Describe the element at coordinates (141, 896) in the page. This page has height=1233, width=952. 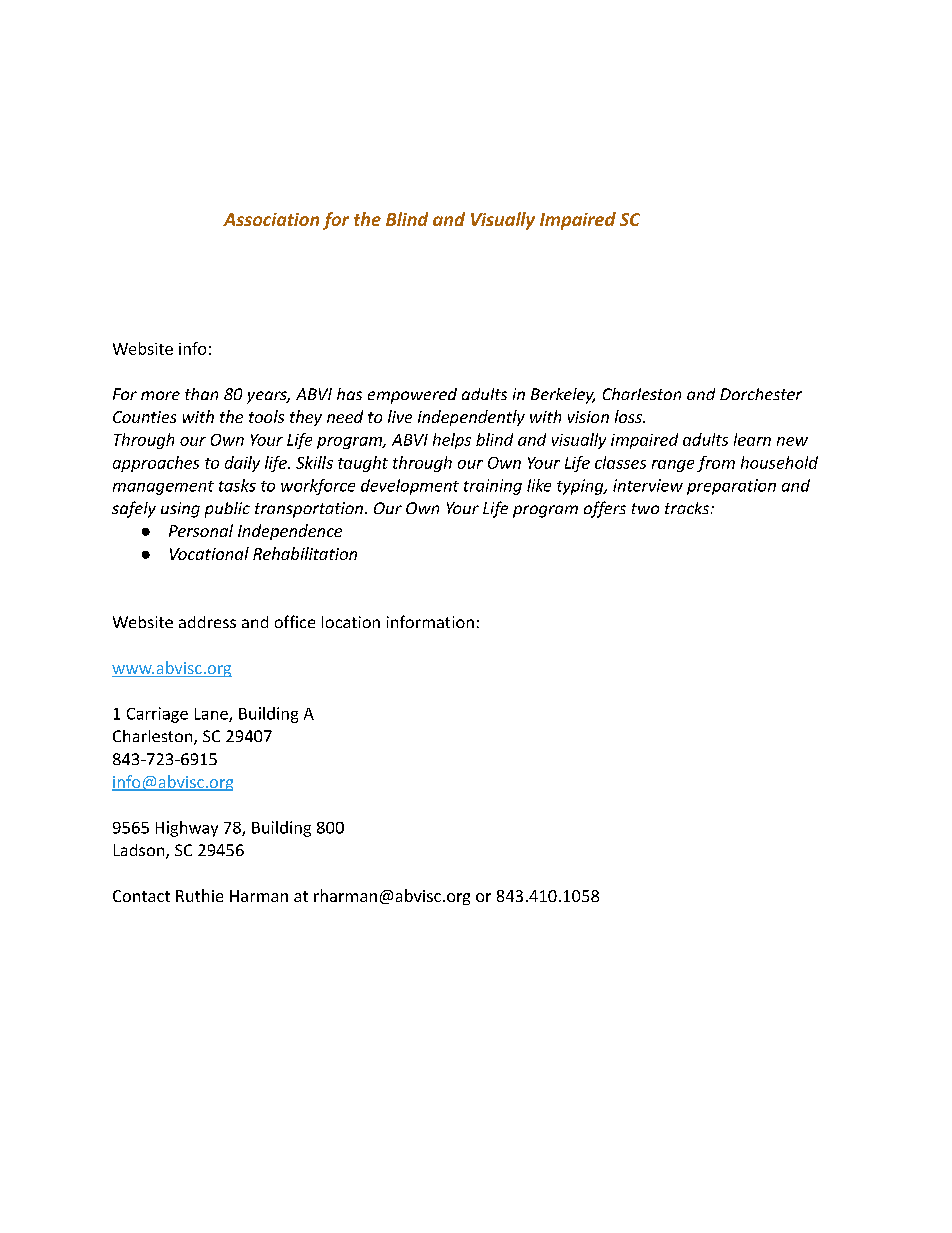
I see `Contact` at that location.
